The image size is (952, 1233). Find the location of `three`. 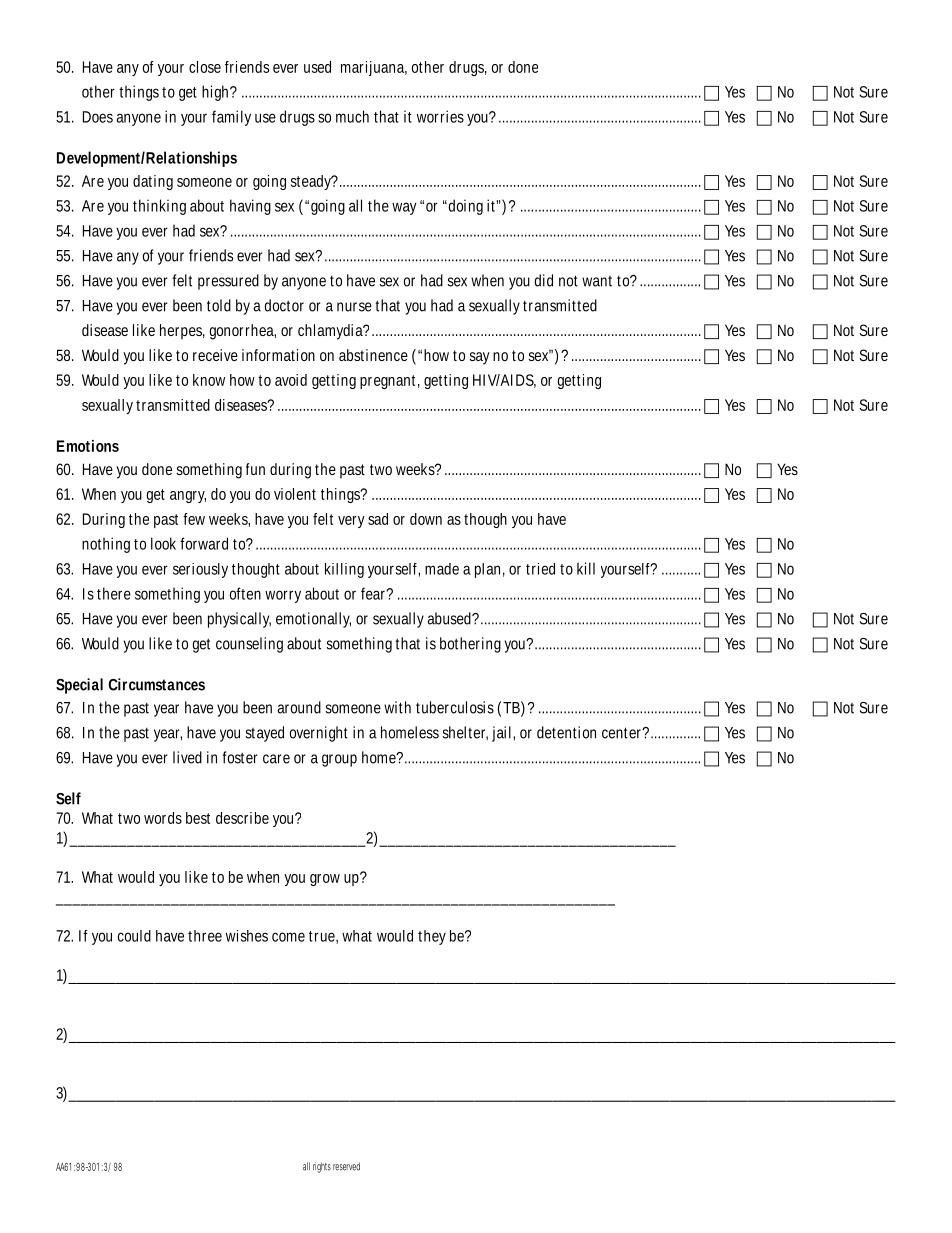

three is located at coordinates (205, 936).
